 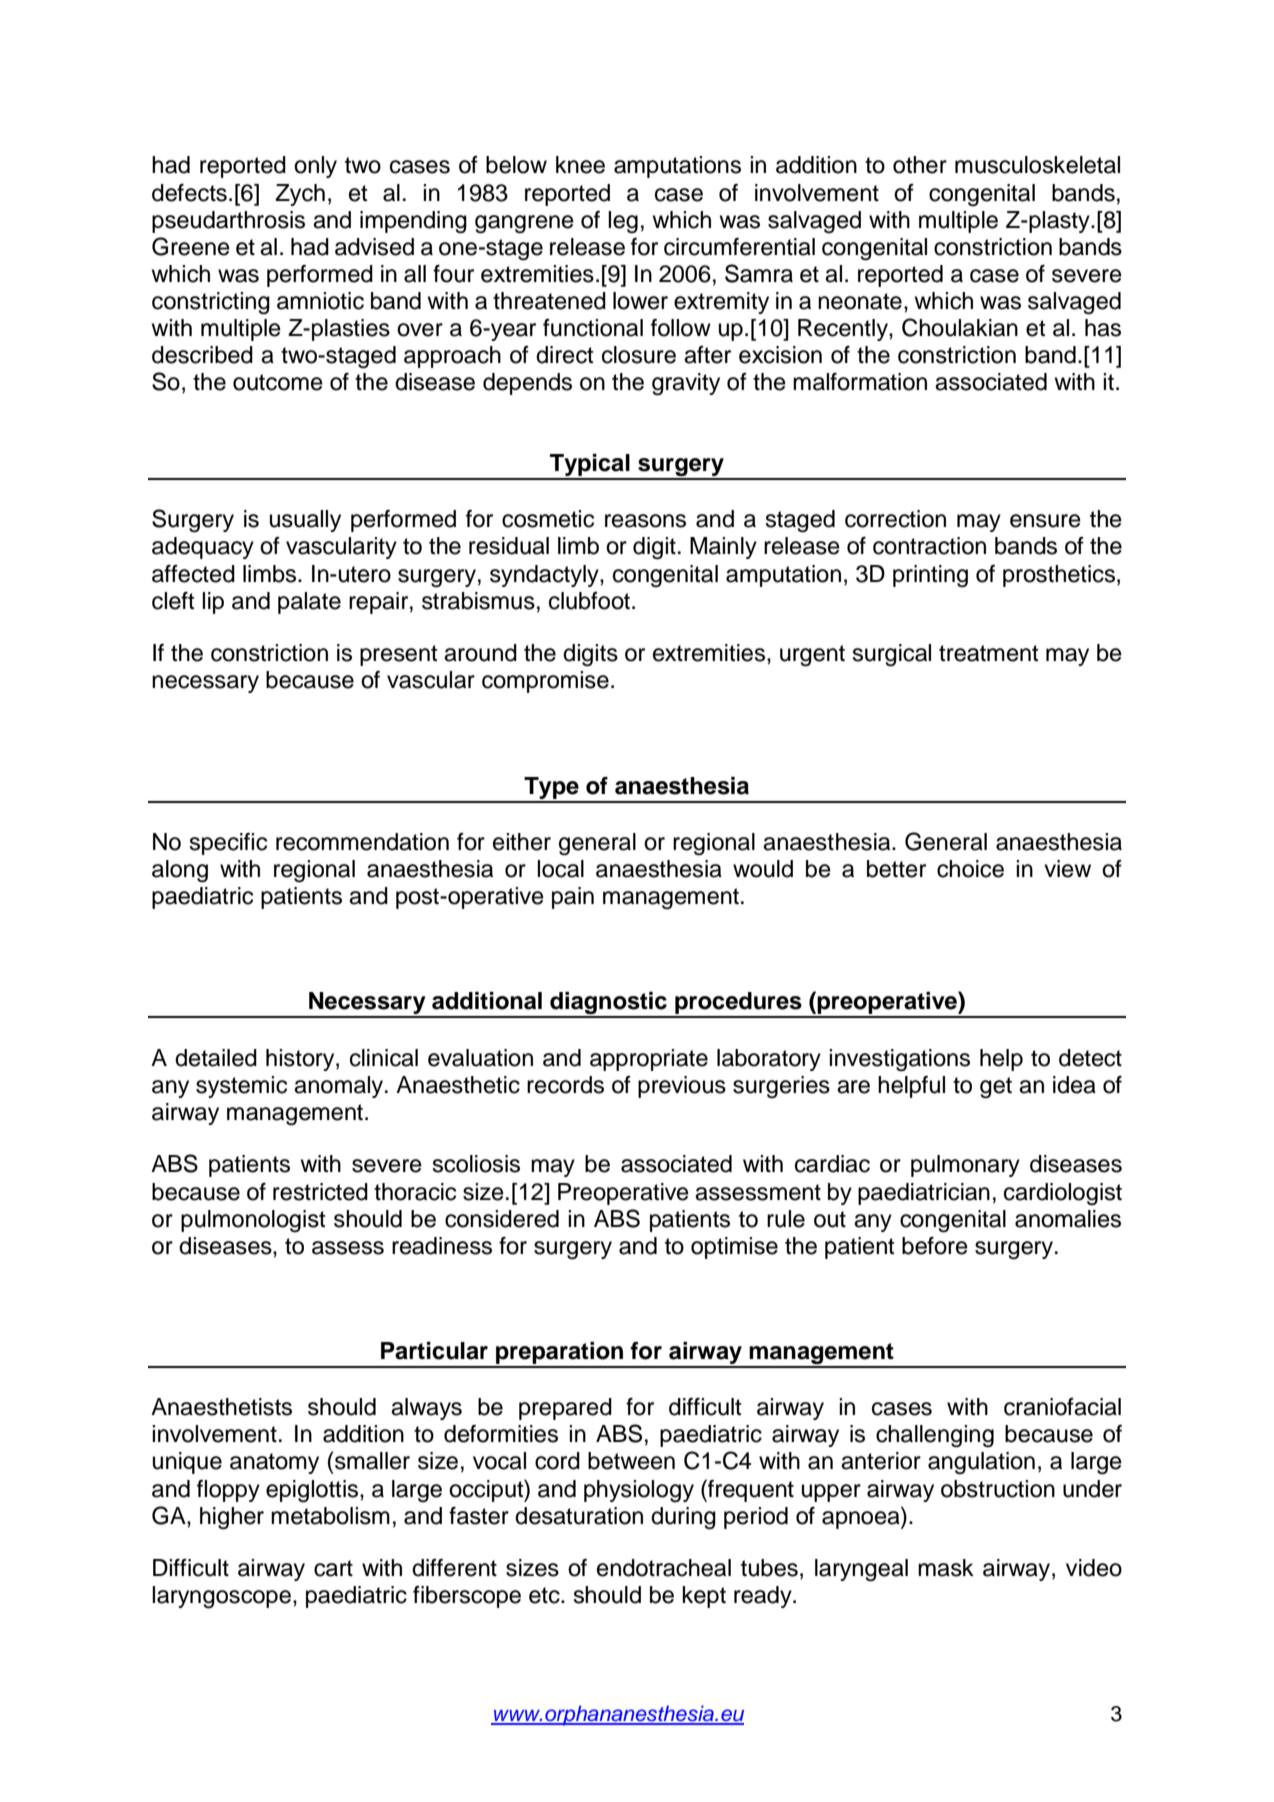 I want to click on pulmonologist, so click(x=253, y=1221).
